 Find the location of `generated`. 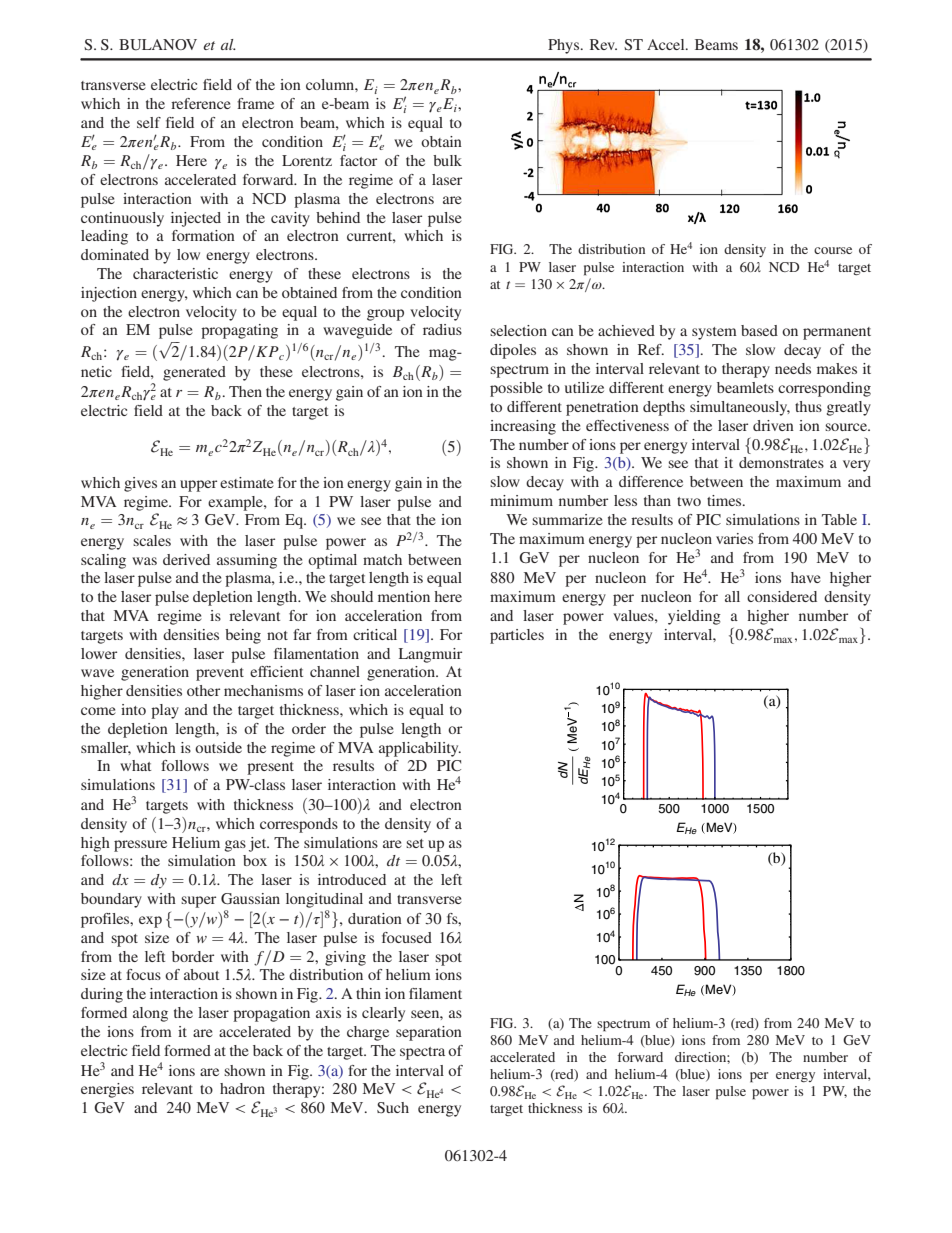

generated is located at coordinates (194, 373).
